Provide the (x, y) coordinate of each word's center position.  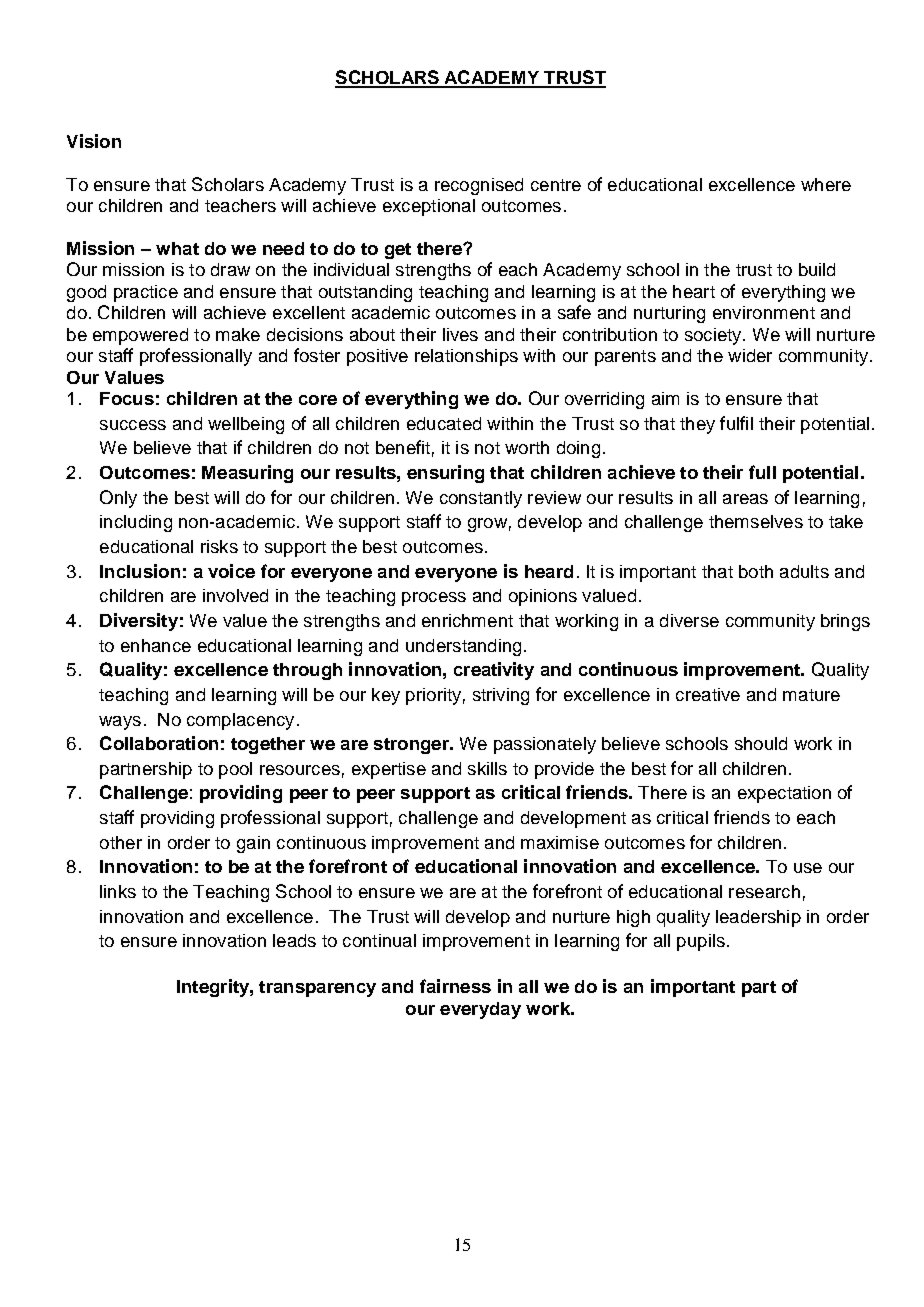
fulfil (736, 423)
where (826, 184)
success (133, 425)
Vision (94, 141)
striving (501, 696)
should (761, 743)
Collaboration (159, 743)
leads (294, 940)
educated (444, 423)
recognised (479, 186)
